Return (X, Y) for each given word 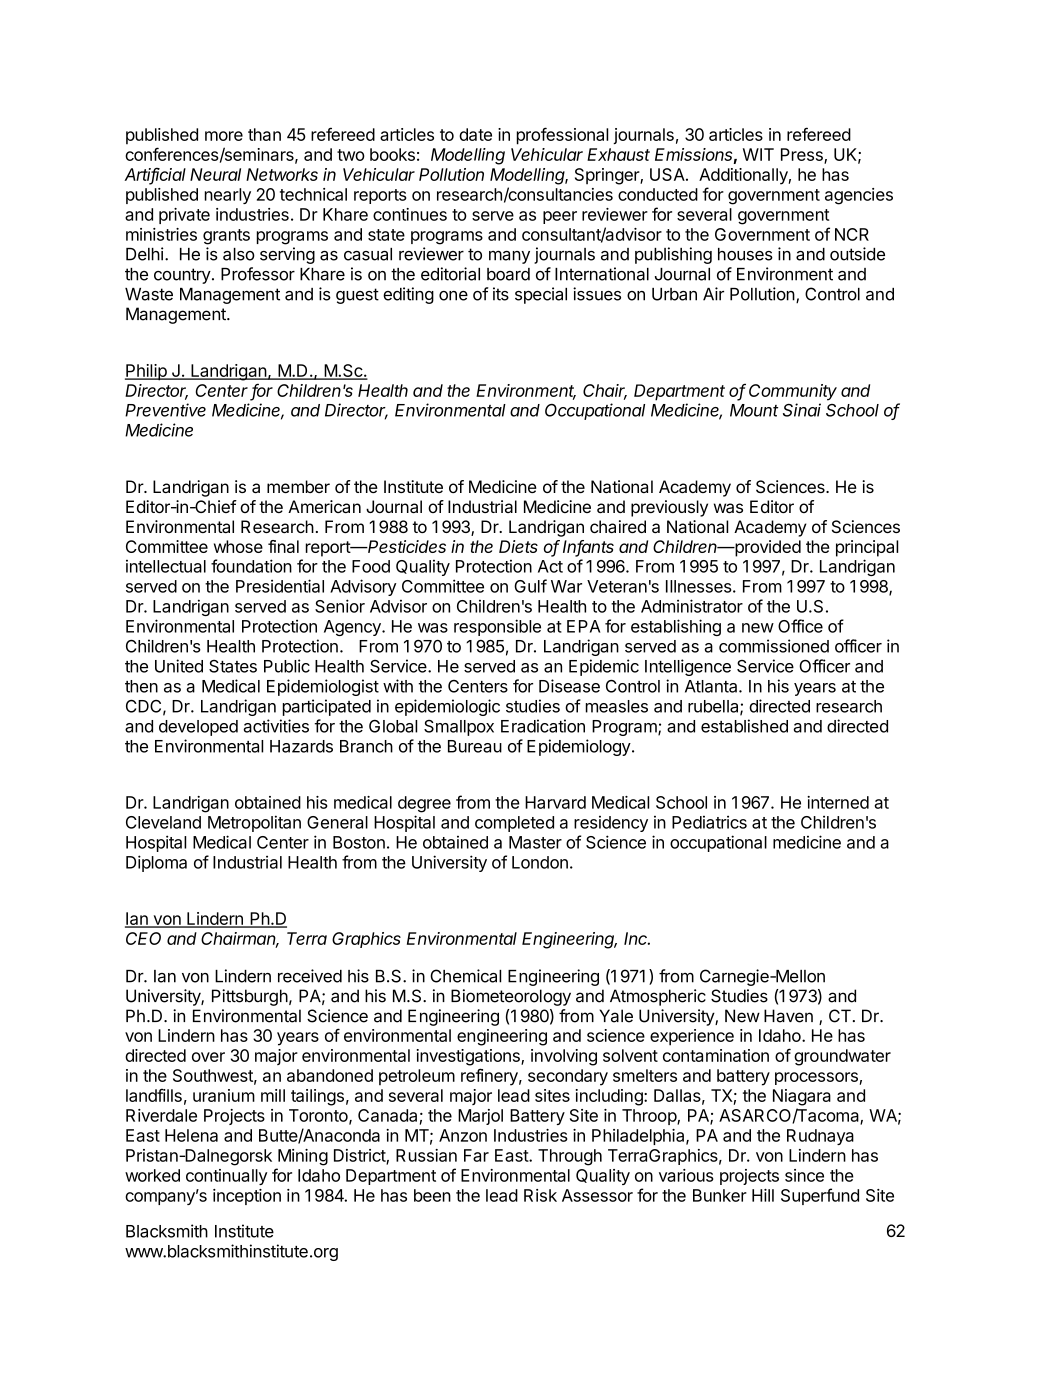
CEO (143, 938)
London (540, 862)
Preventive (165, 410)
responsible (497, 627)
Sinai (802, 410)
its (501, 294)
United (179, 666)
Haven (788, 1016)
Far (476, 1155)
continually (226, 1177)
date (475, 134)
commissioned (774, 646)
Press (803, 155)
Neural (215, 174)
